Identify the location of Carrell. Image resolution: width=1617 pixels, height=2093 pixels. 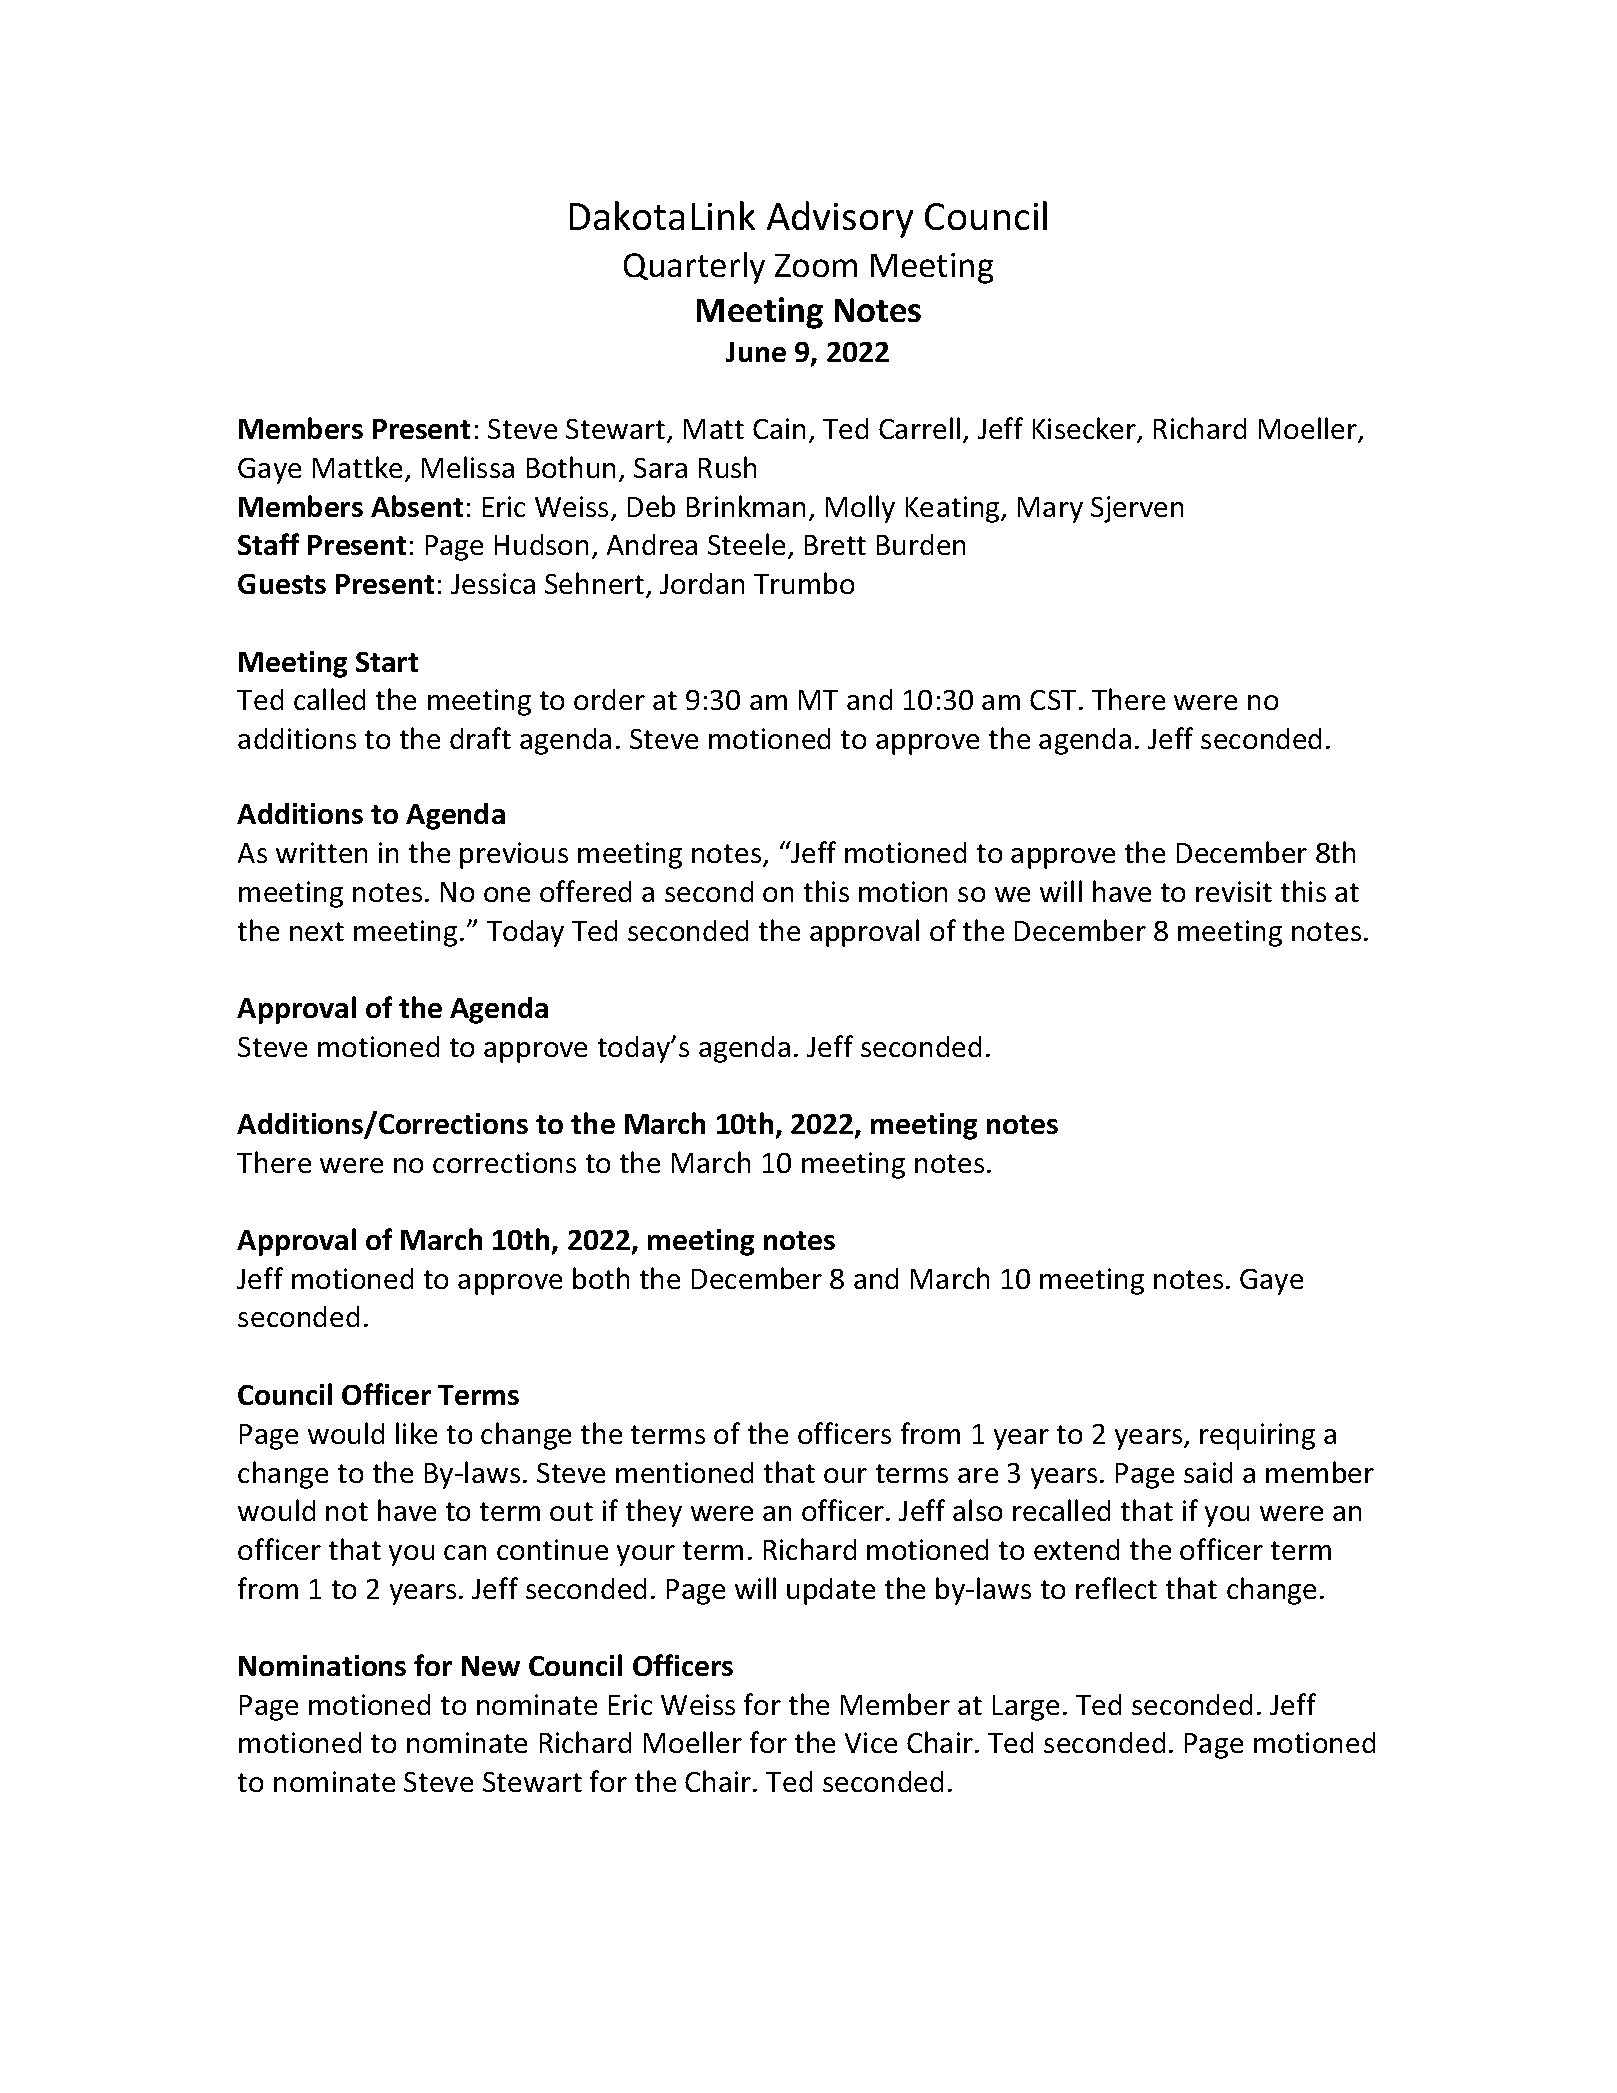
(919, 428).
